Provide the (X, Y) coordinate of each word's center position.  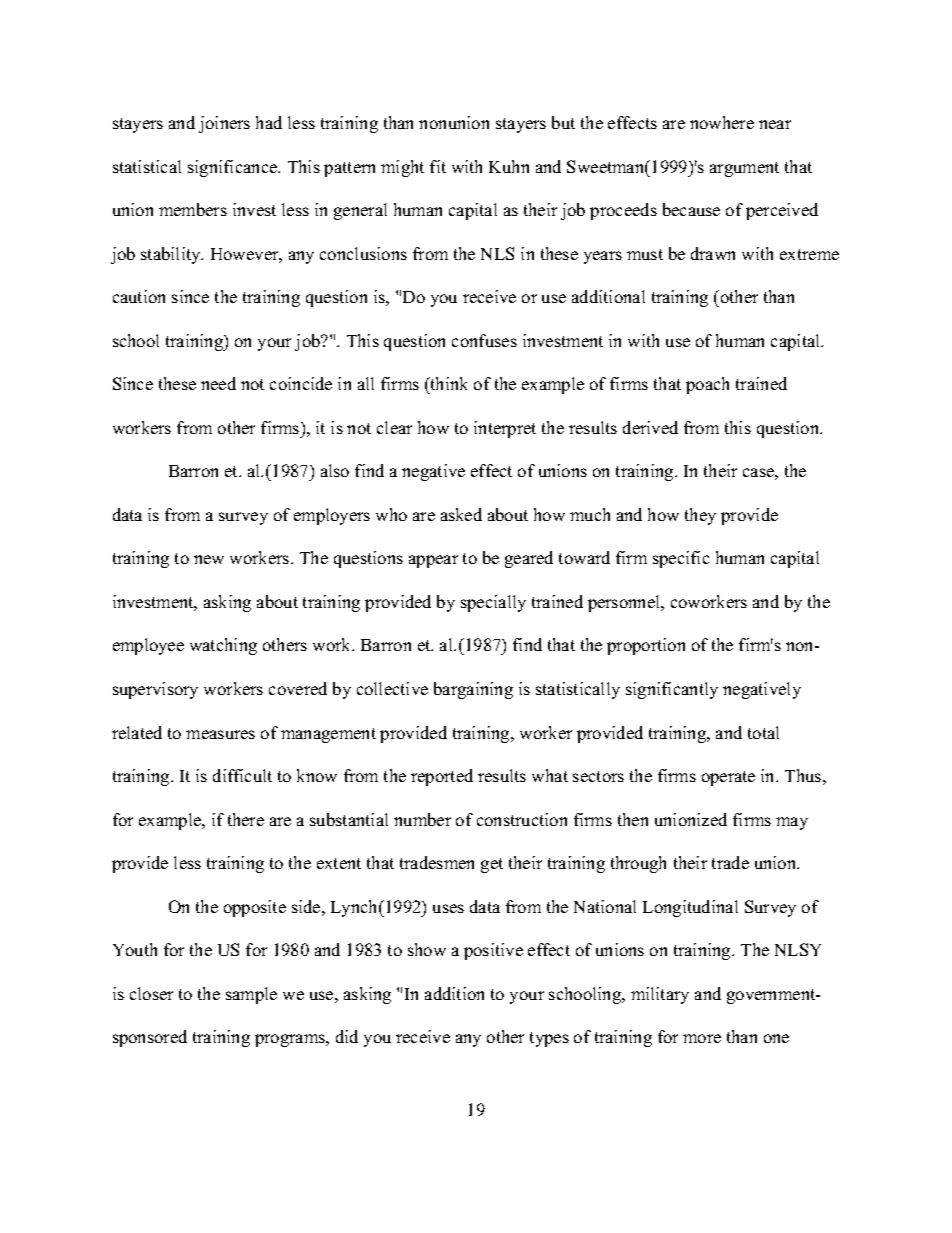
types (549, 1039)
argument (744, 169)
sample (251, 995)
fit (438, 166)
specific (681, 559)
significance (234, 168)
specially (493, 603)
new (209, 559)
